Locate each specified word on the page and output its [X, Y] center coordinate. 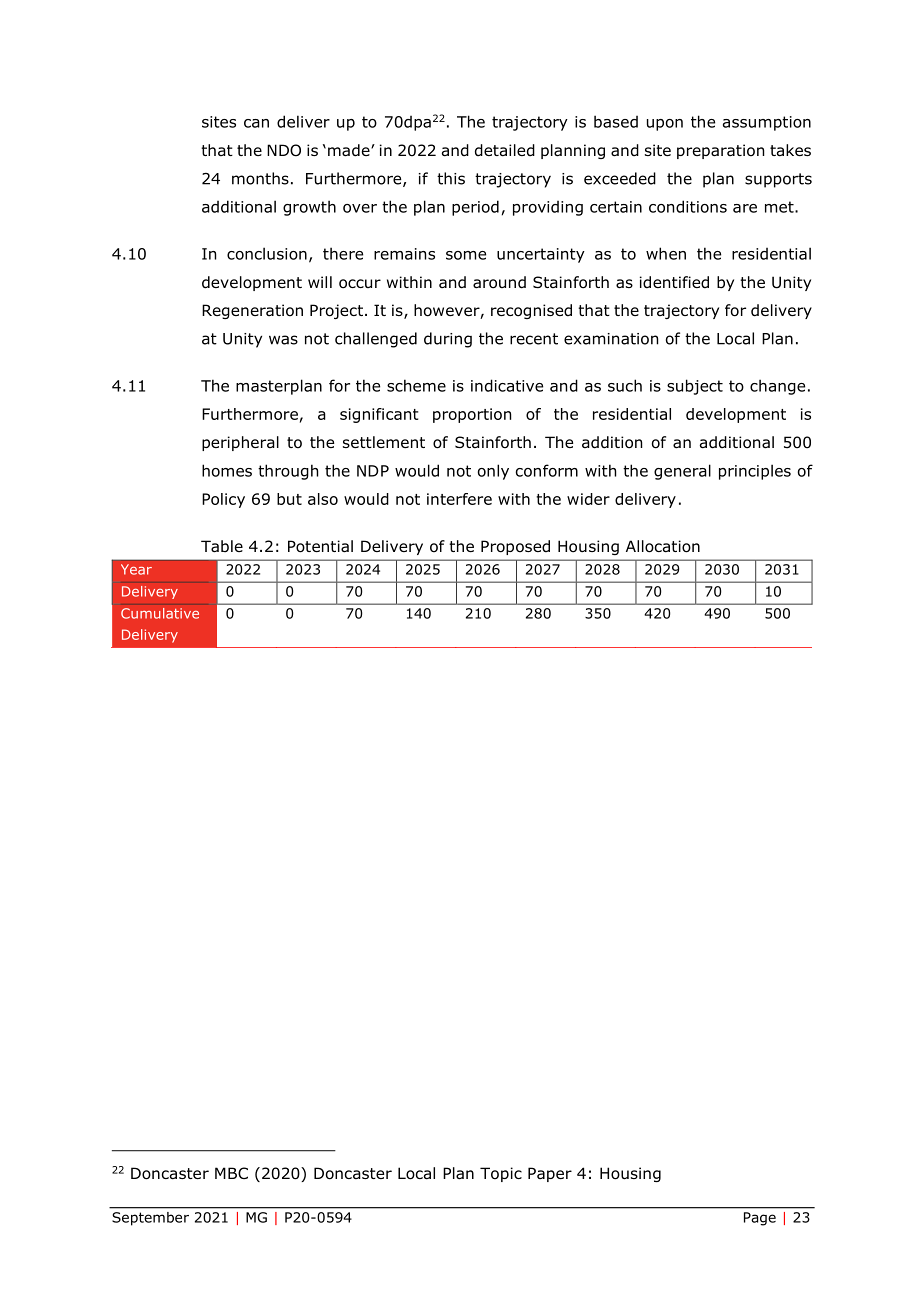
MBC [231, 1173]
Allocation [663, 546]
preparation [720, 151]
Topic [501, 1174]
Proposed [515, 547]
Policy [223, 500]
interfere [459, 499]
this [451, 178]
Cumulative [160, 613]
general [682, 472]
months [260, 178]
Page [760, 1219]
